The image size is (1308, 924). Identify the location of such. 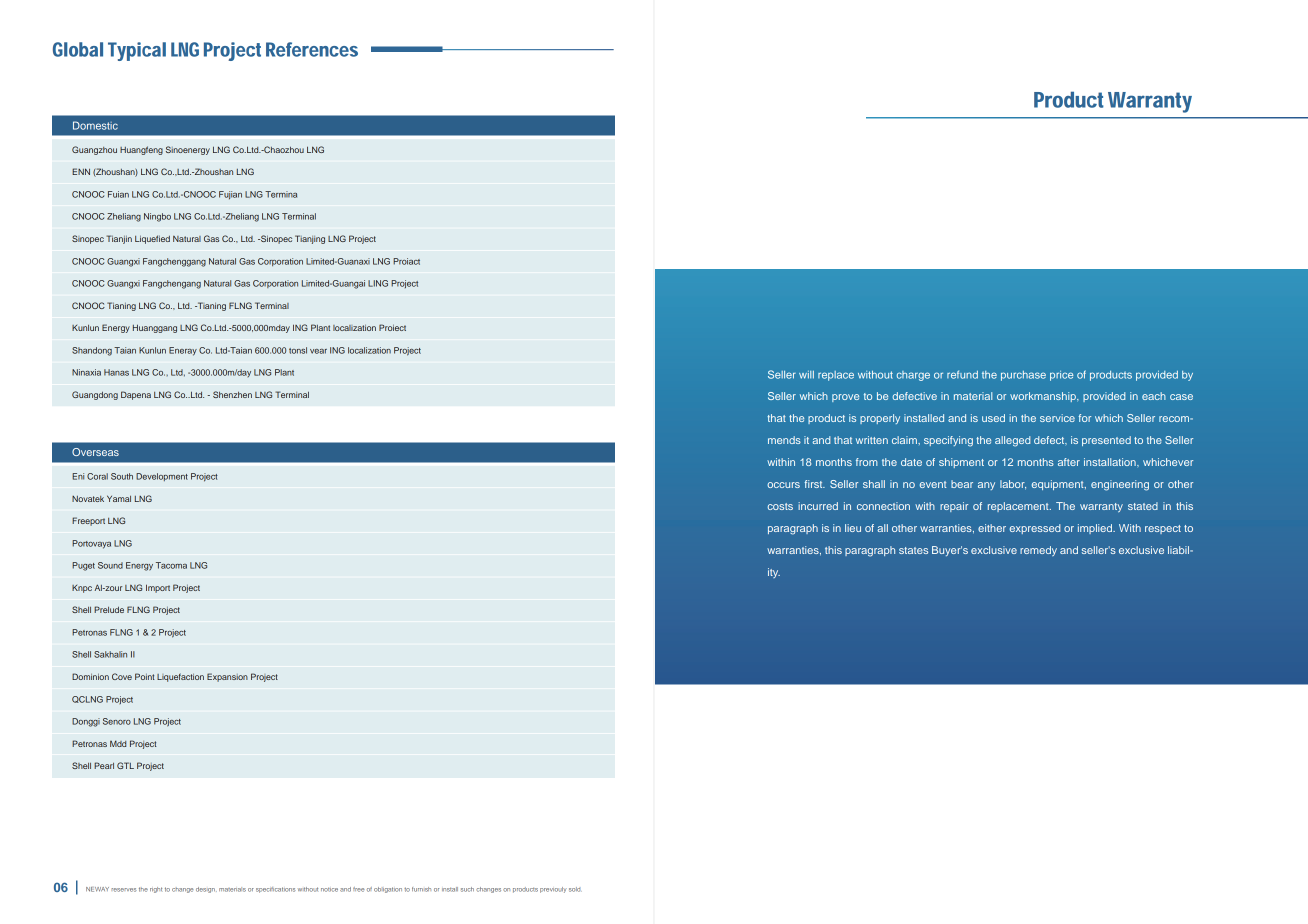
(467, 889).
